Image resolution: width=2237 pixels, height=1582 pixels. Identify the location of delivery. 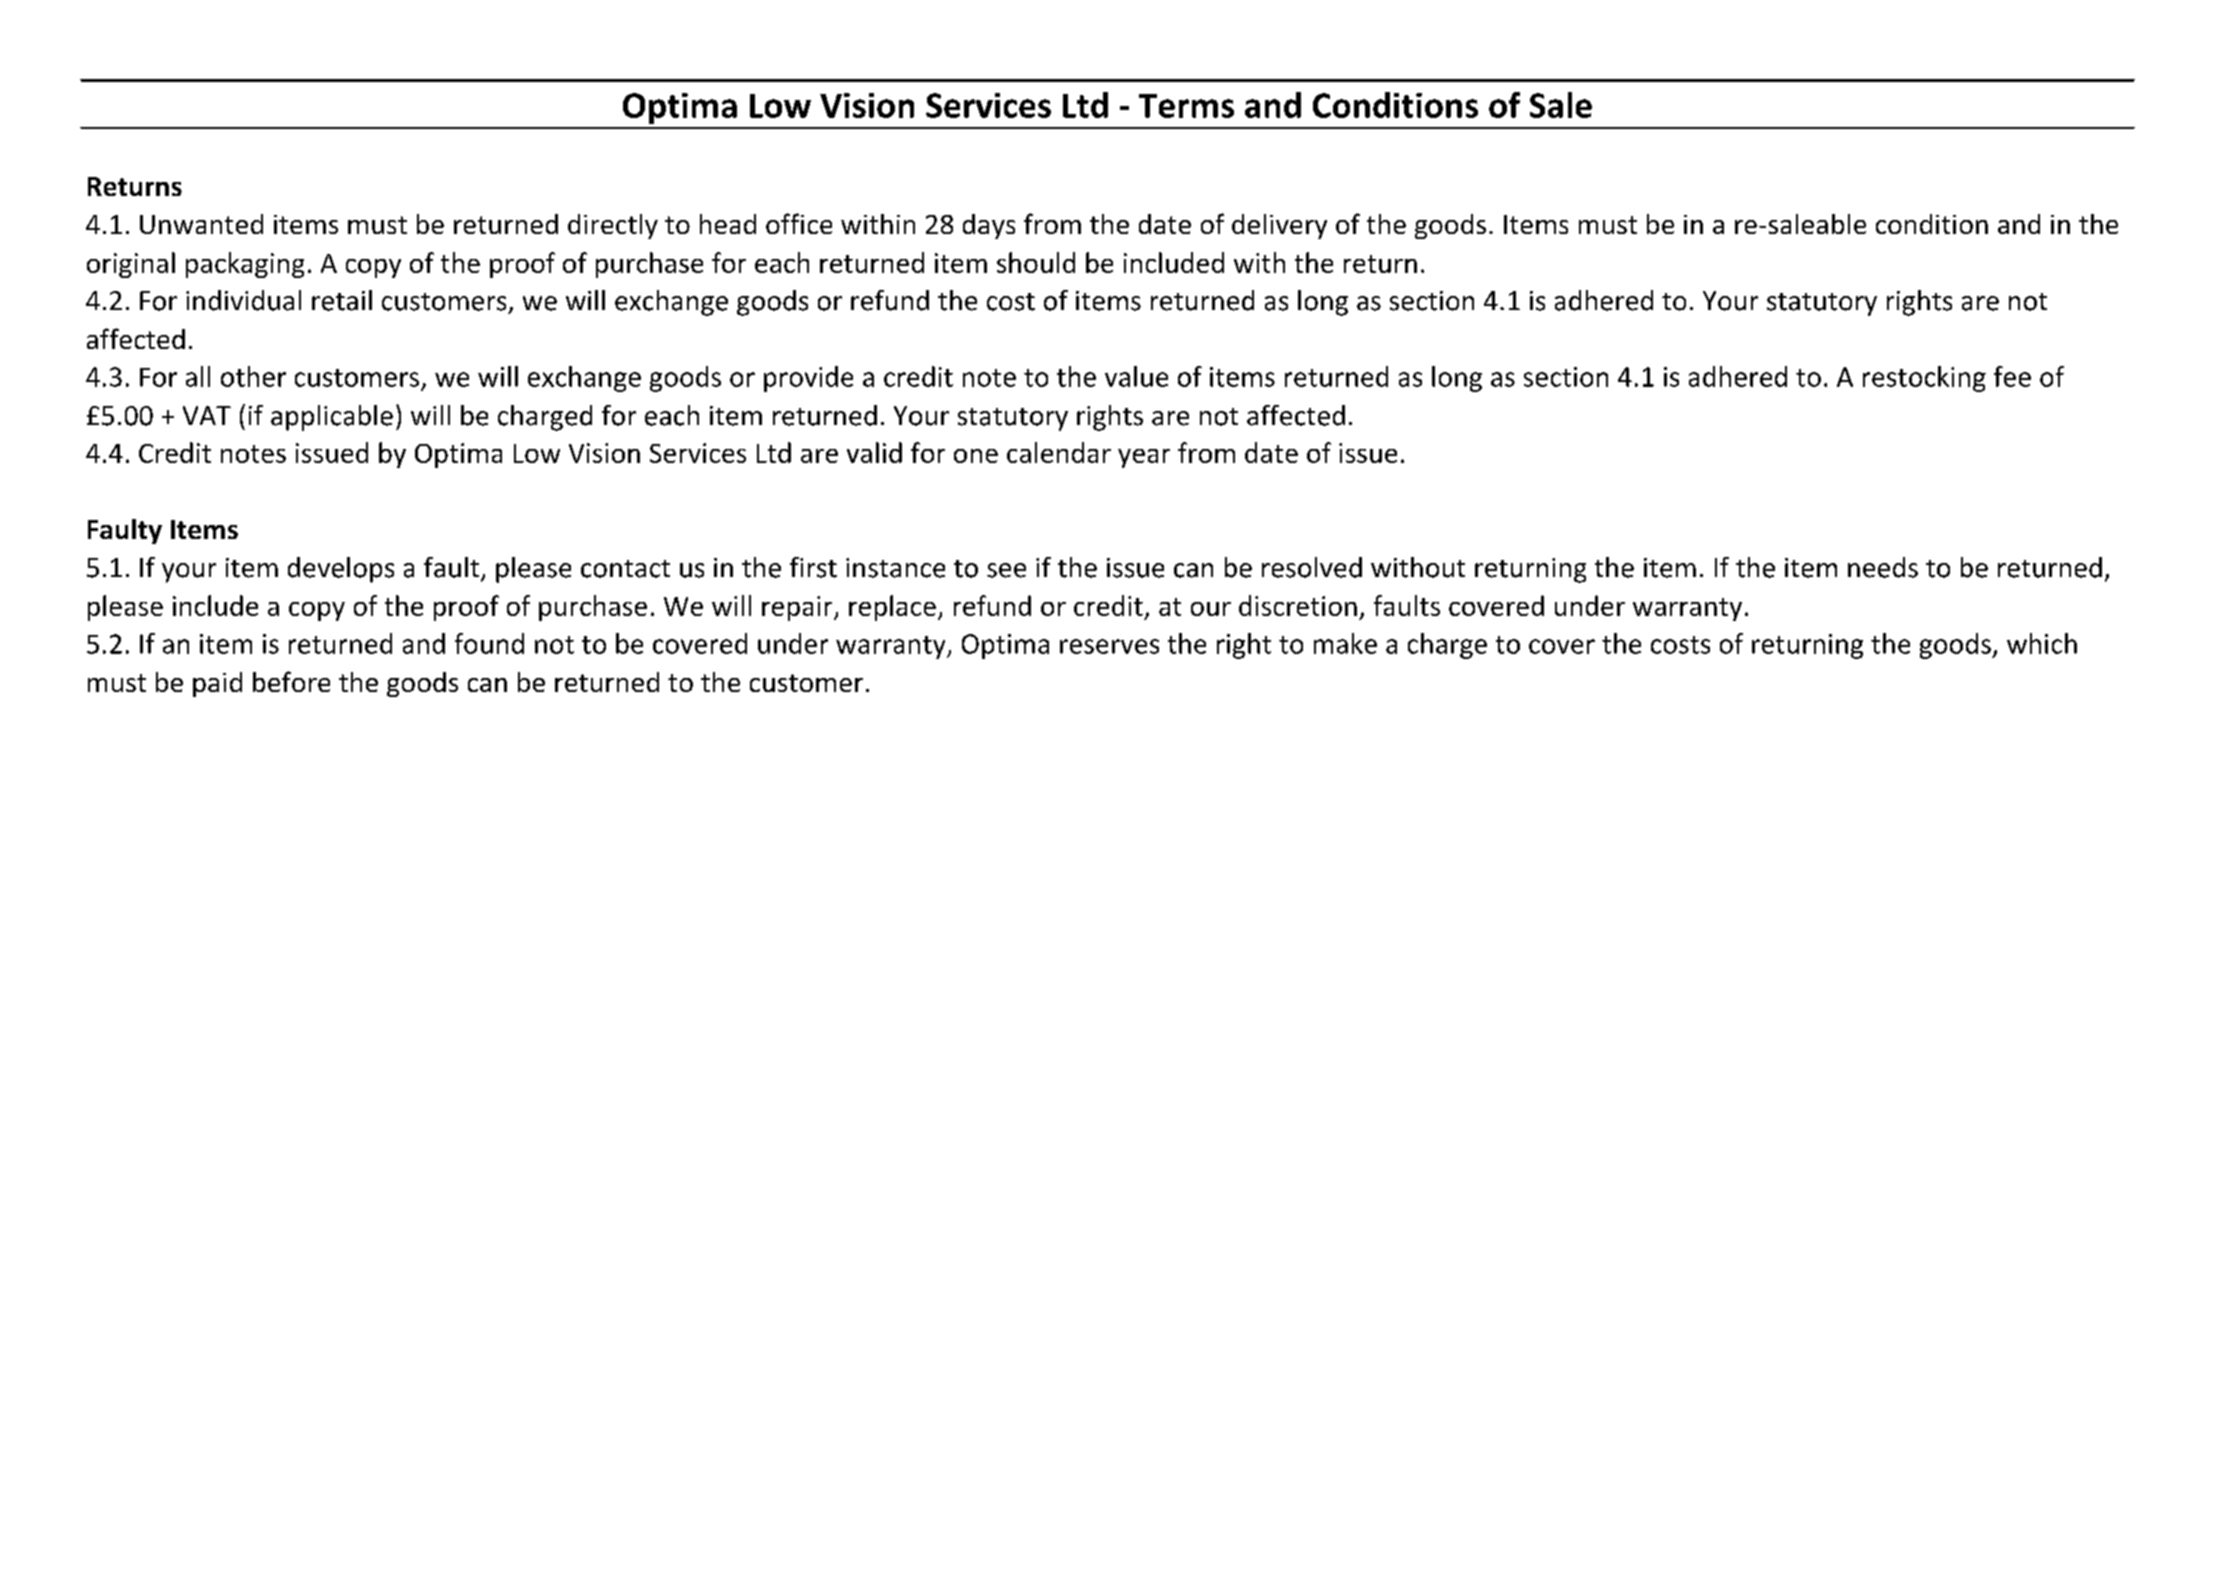
(1279, 226).
